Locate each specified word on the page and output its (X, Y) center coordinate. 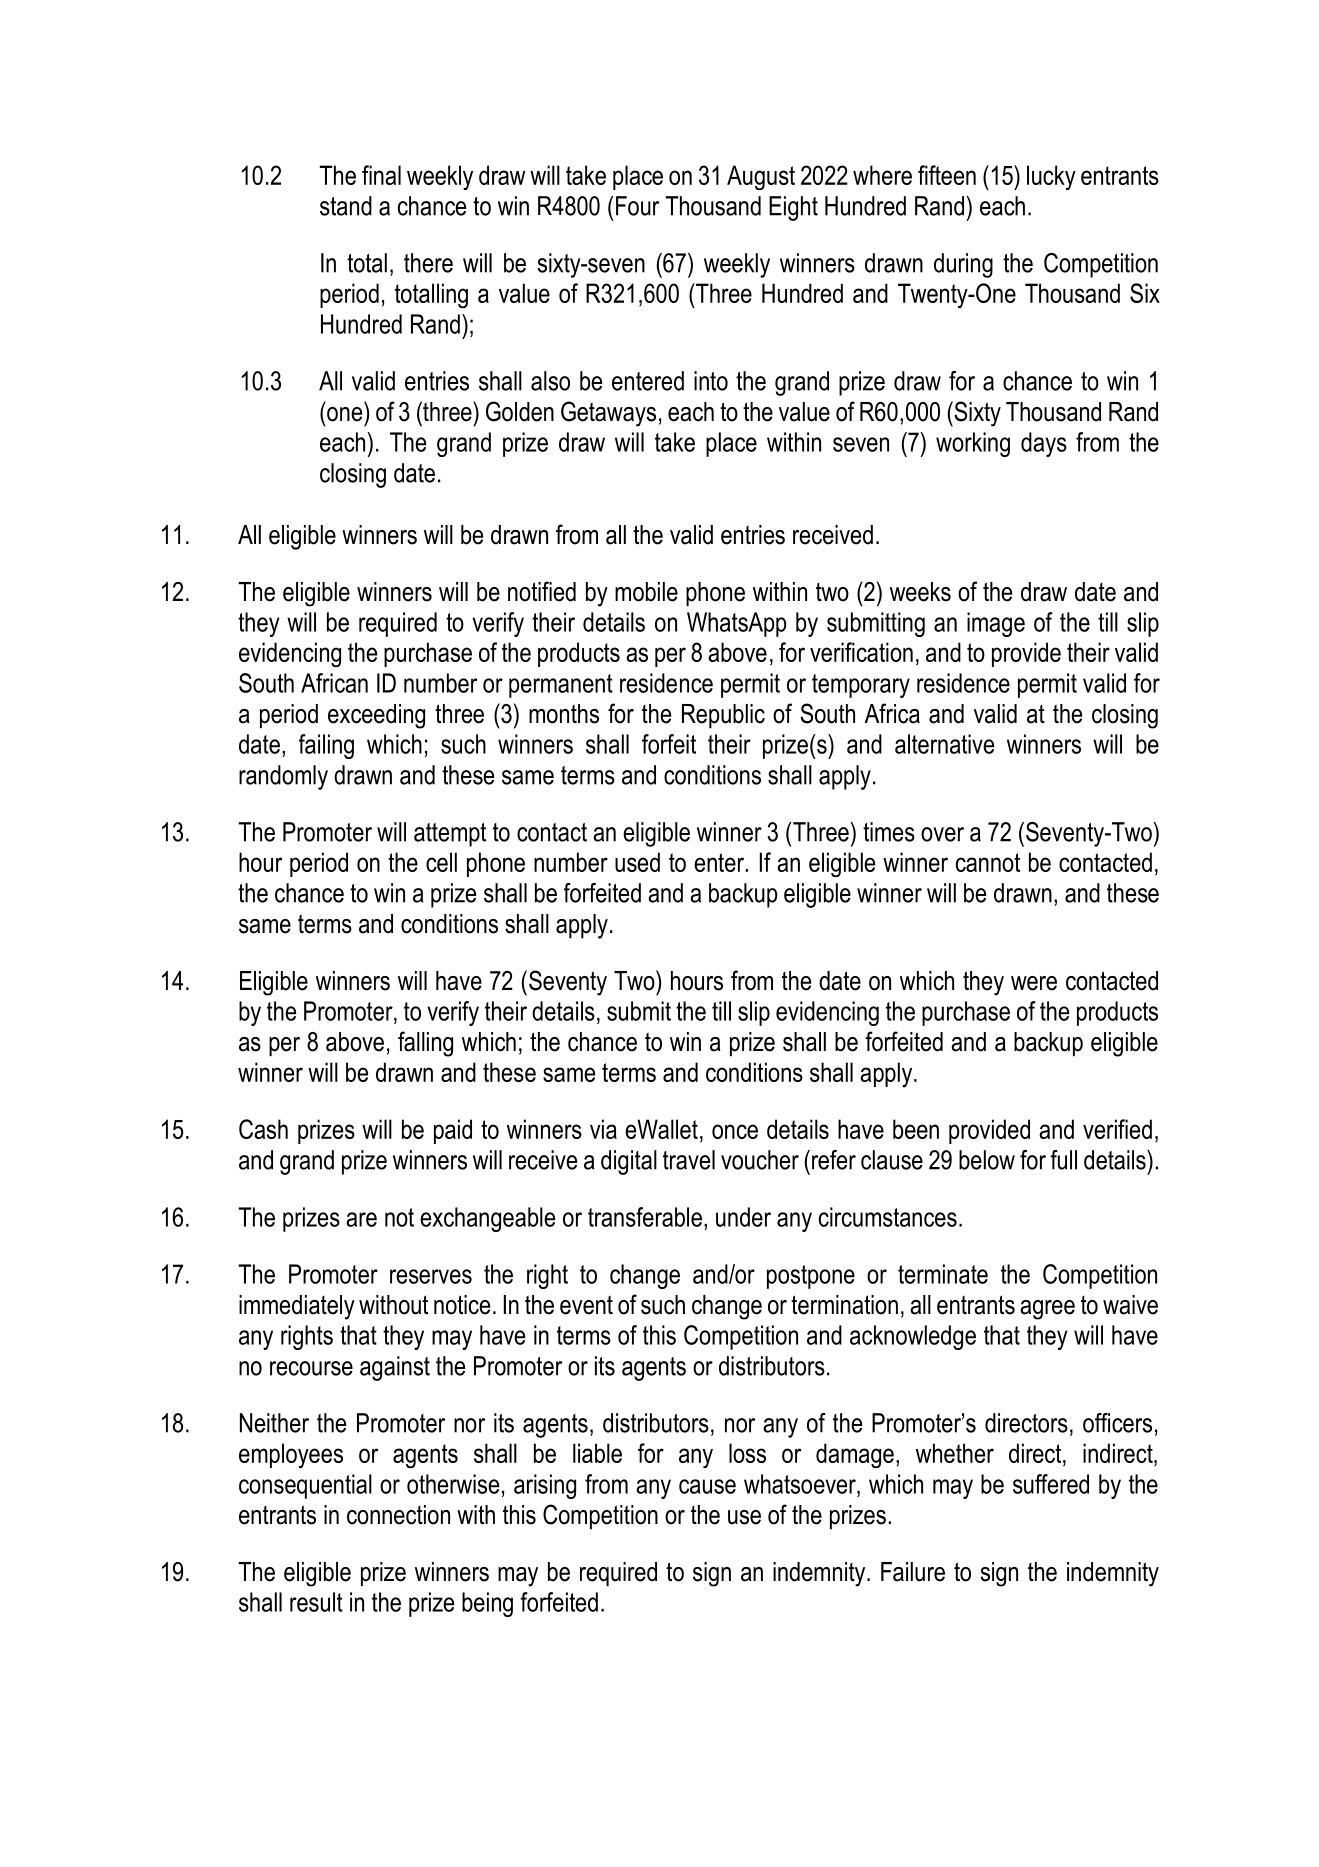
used (637, 862)
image (996, 624)
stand (346, 206)
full (1063, 1160)
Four (637, 206)
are (361, 1219)
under (743, 1217)
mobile (646, 592)
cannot (988, 862)
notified (542, 591)
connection (398, 1515)
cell (441, 862)
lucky (1051, 177)
